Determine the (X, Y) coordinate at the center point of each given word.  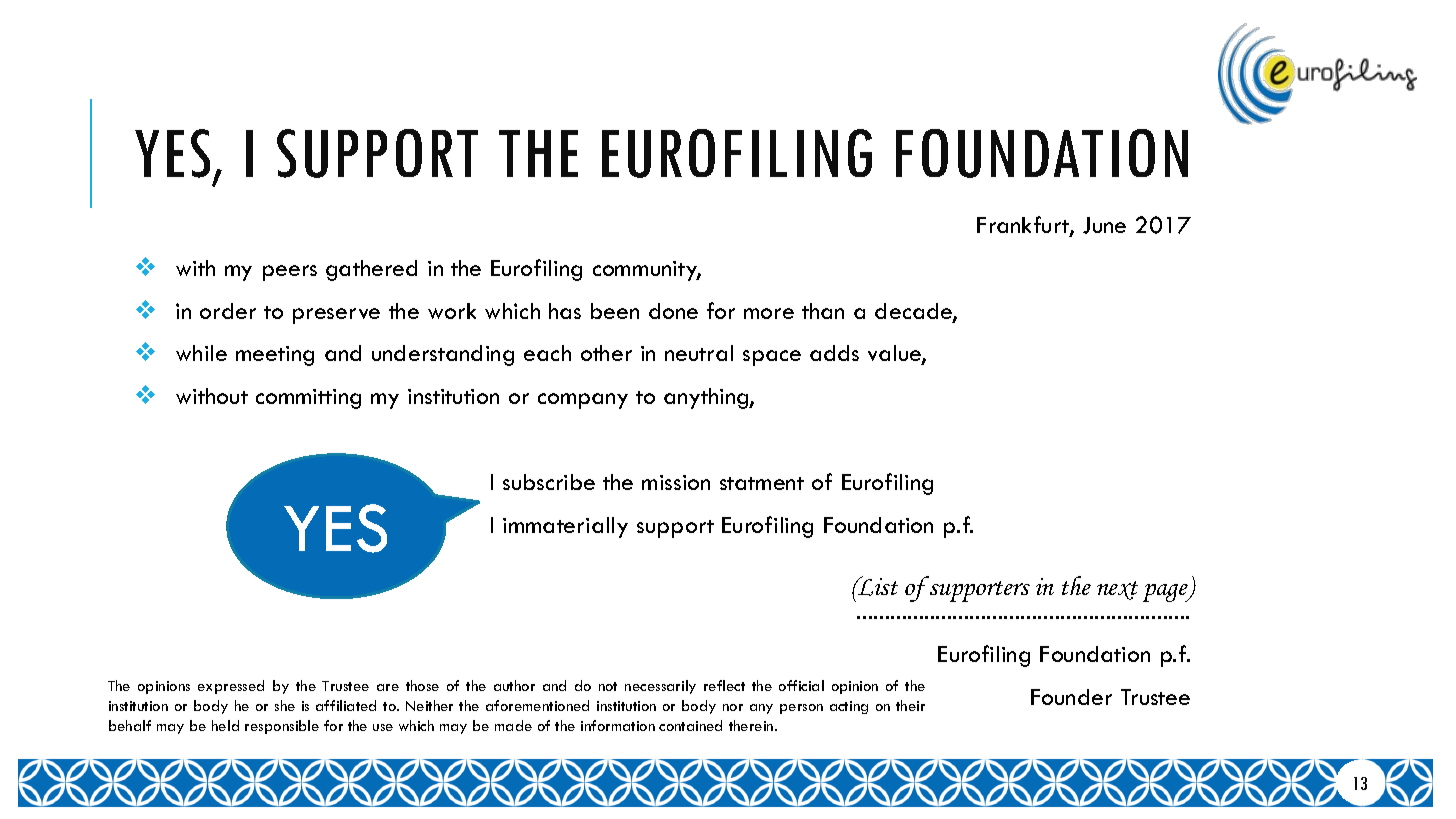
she (285, 705)
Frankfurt (1024, 226)
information (618, 725)
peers (290, 273)
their (910, 705)
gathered (371, 270)
